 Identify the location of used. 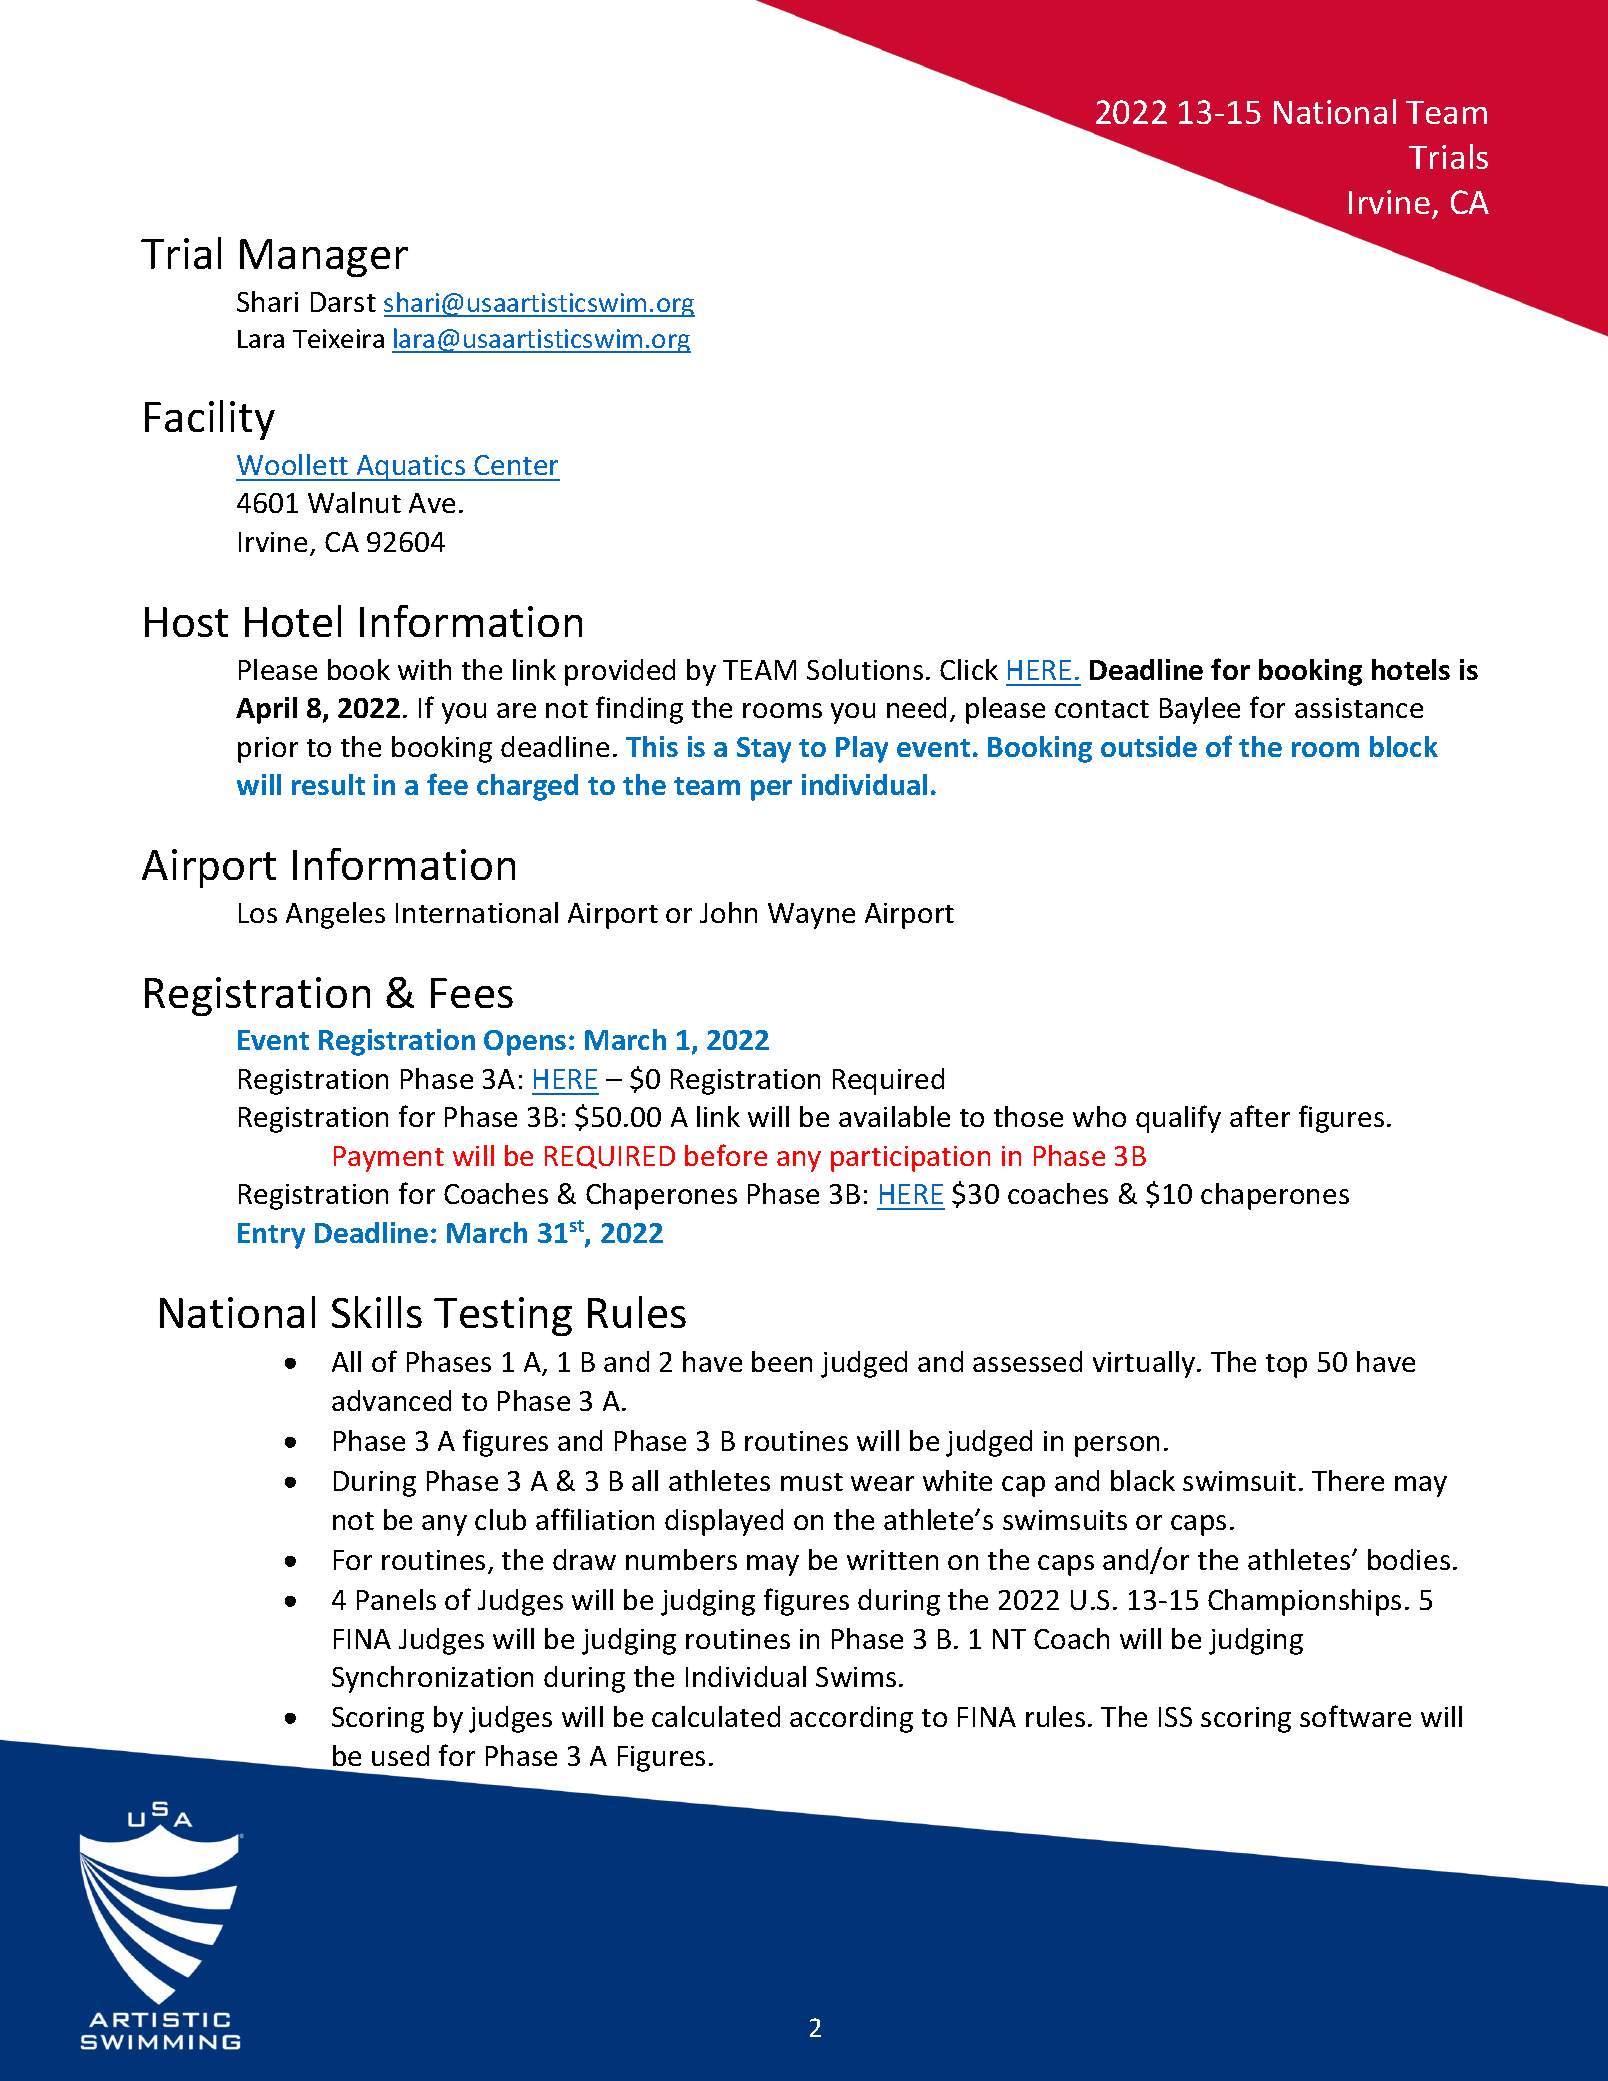
(400, 1755).
